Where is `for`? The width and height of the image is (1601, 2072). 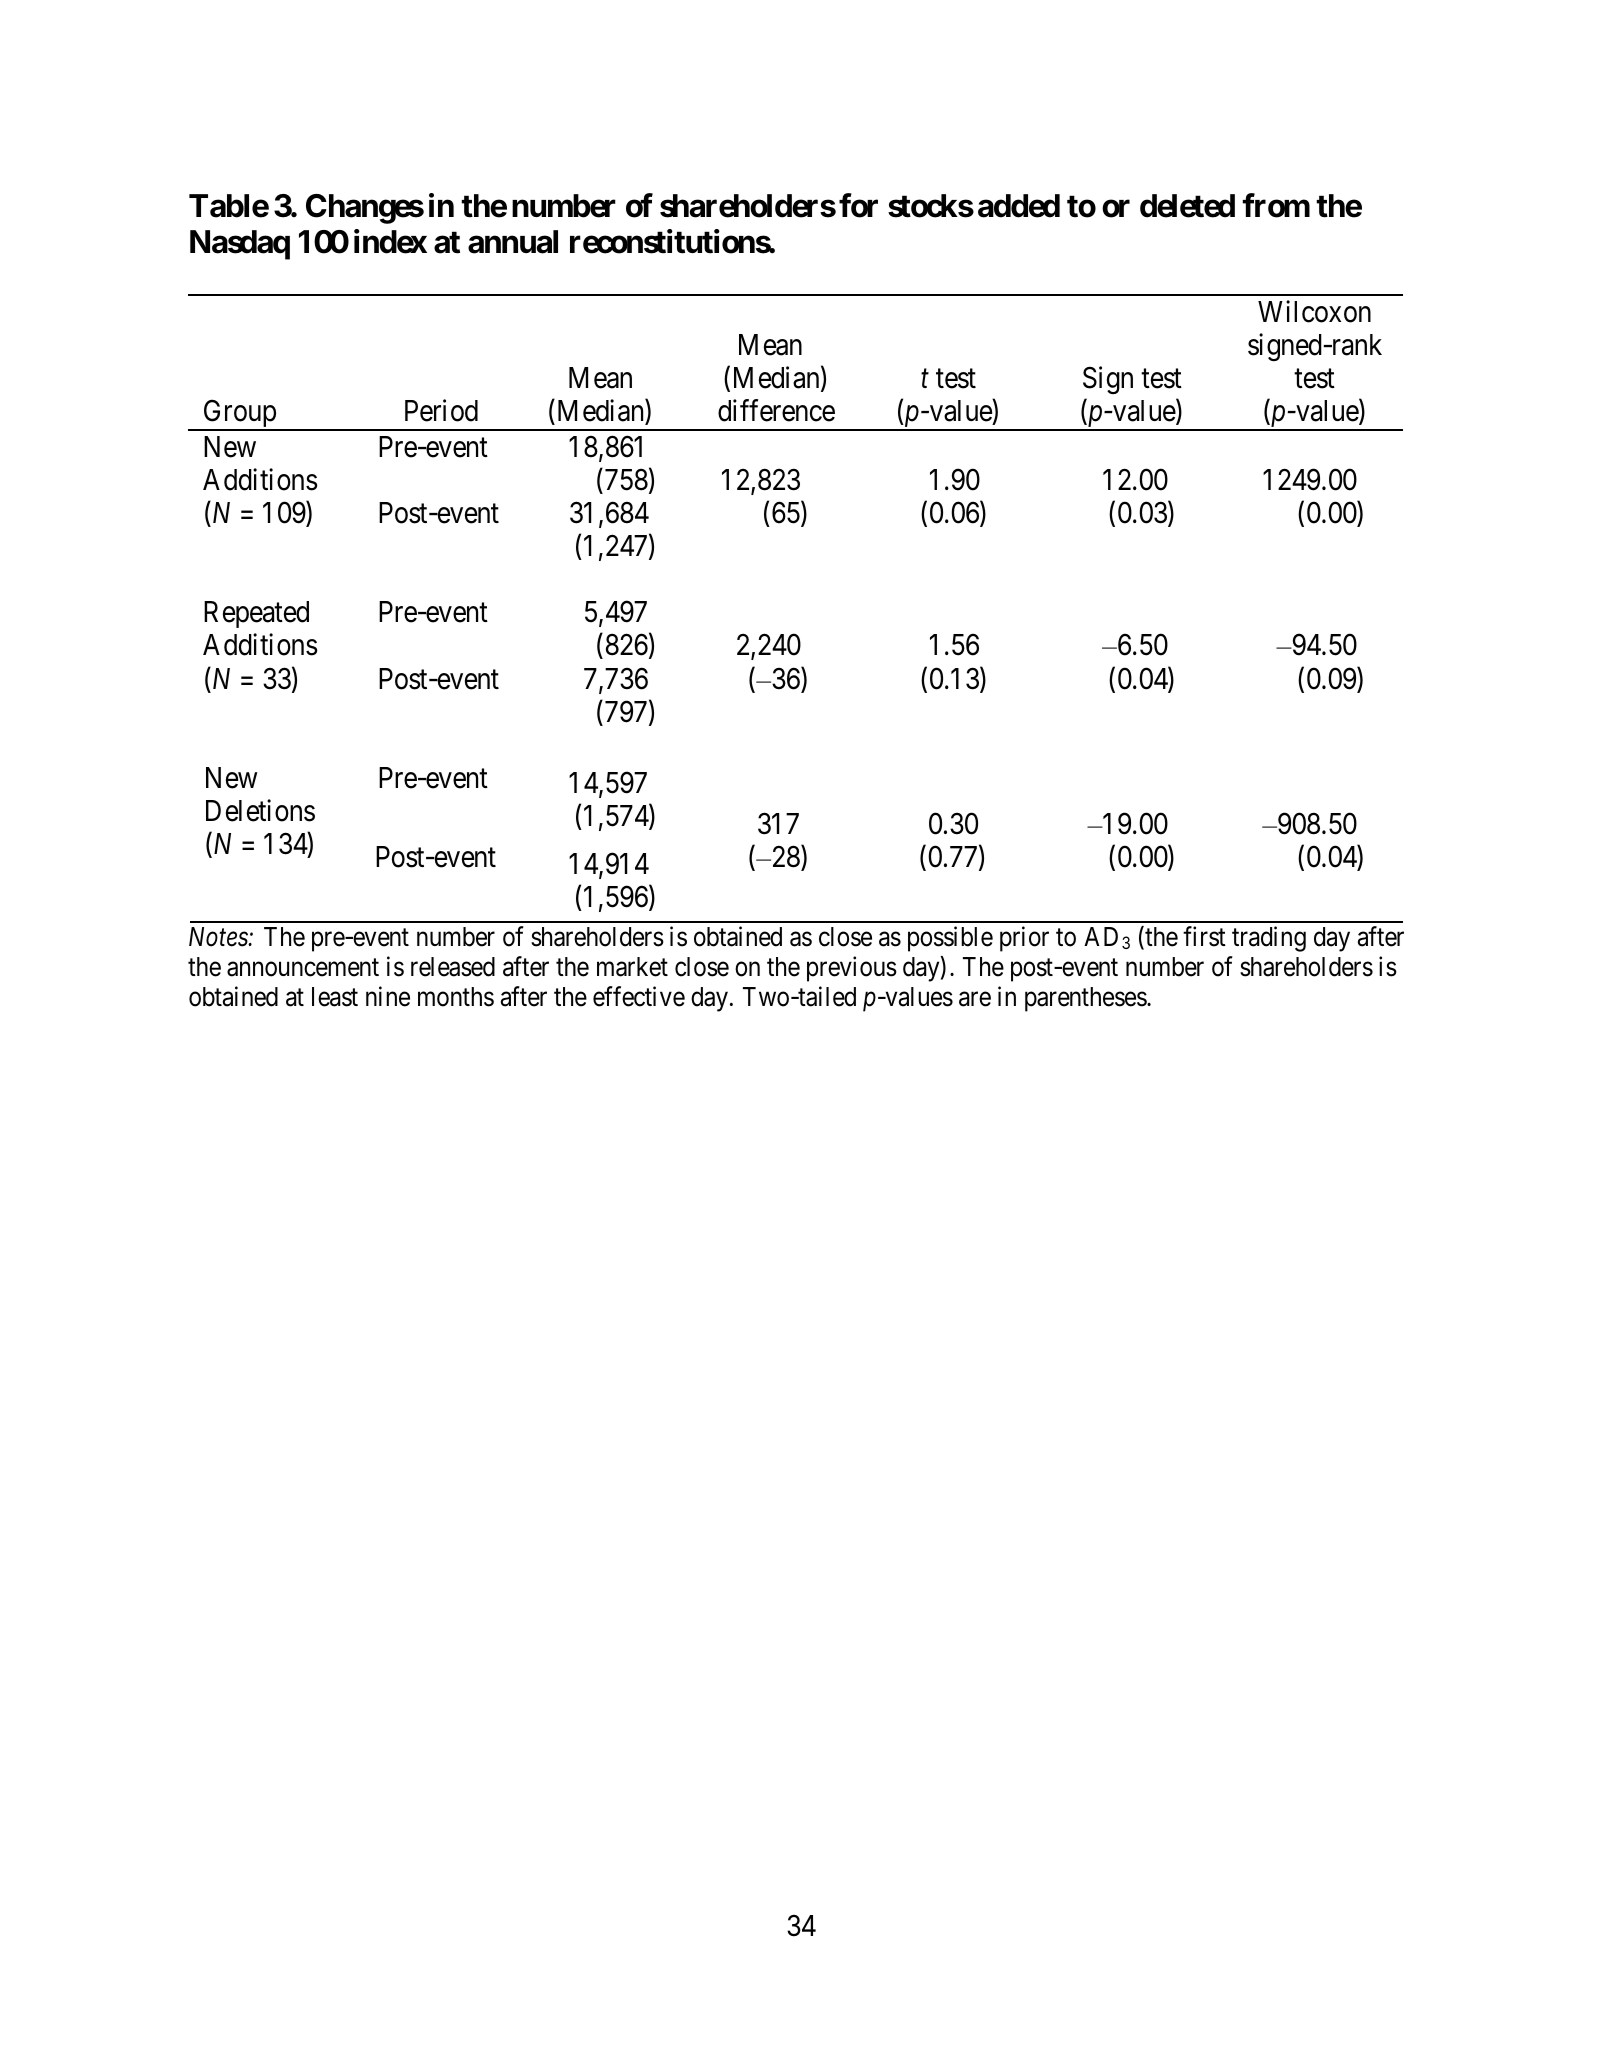
for is located at coordinates (858, 205).
